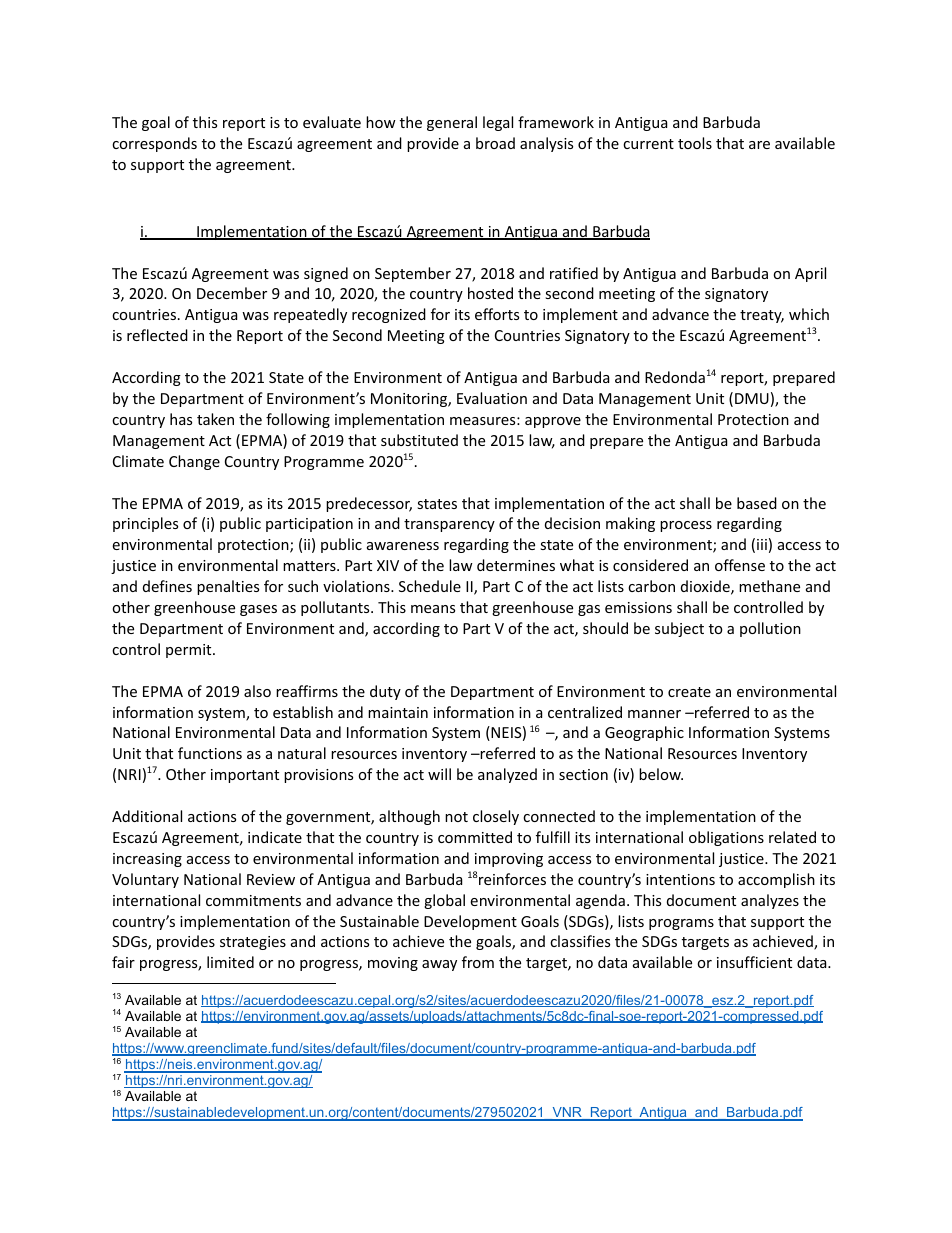  Describe the element at coordinates (449, 525) in the screenshot. I see `transparency` at that location.
